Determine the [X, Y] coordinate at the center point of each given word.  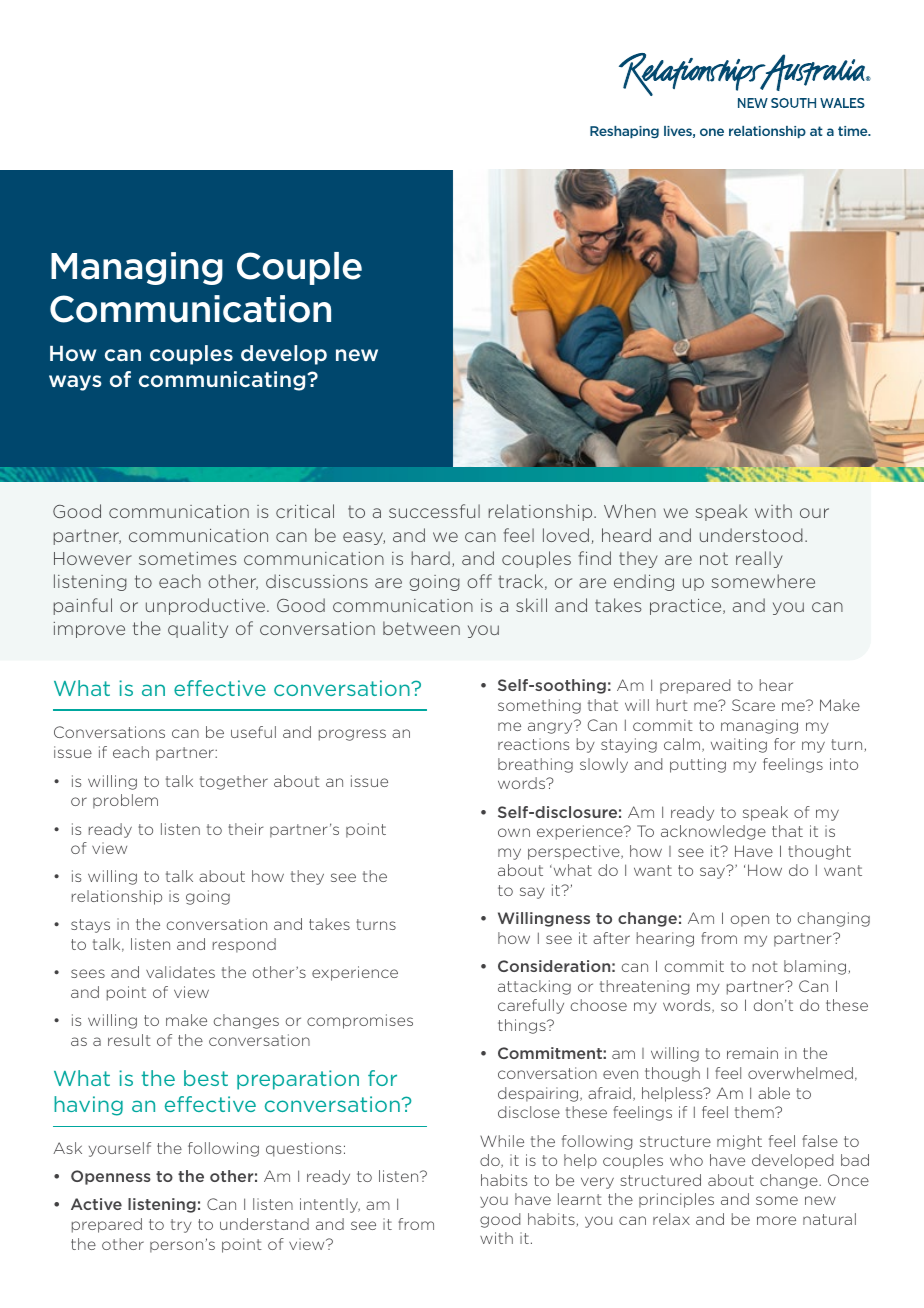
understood [751, 535]
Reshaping [624, 132]
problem [125, 801]
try [181, 1226]
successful [434, 511]
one [712, 132]
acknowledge [713, 832]
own [514, 832]
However [93, 558]
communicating [223, 381]
